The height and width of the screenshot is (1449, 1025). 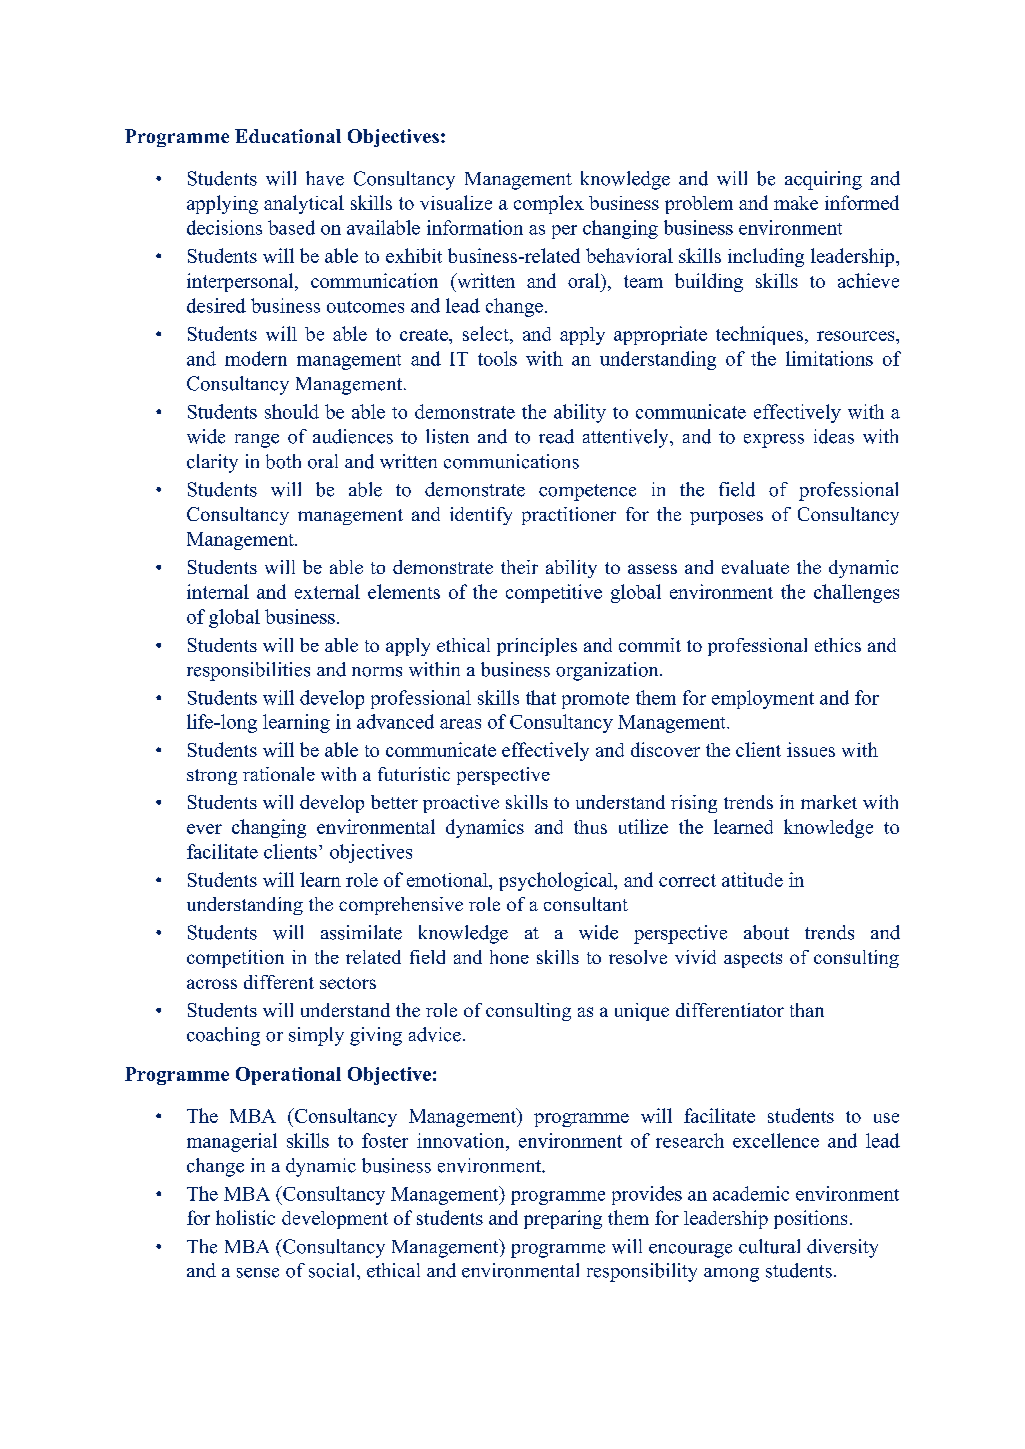 I want to click on acquiring, so click(x=823, y=180).
